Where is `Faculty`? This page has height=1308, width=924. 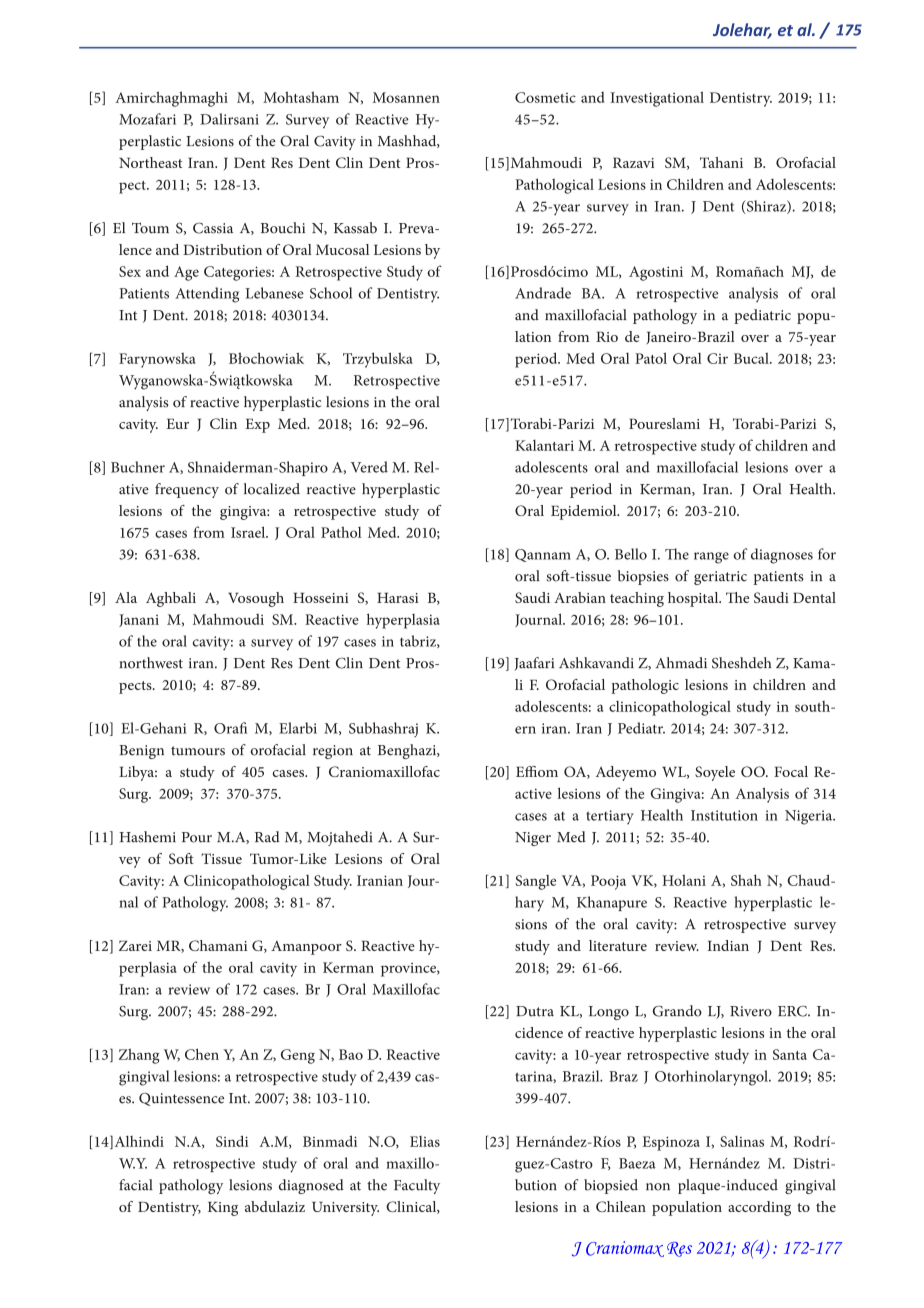
Faculty is located at coordinates (417, 1186).
